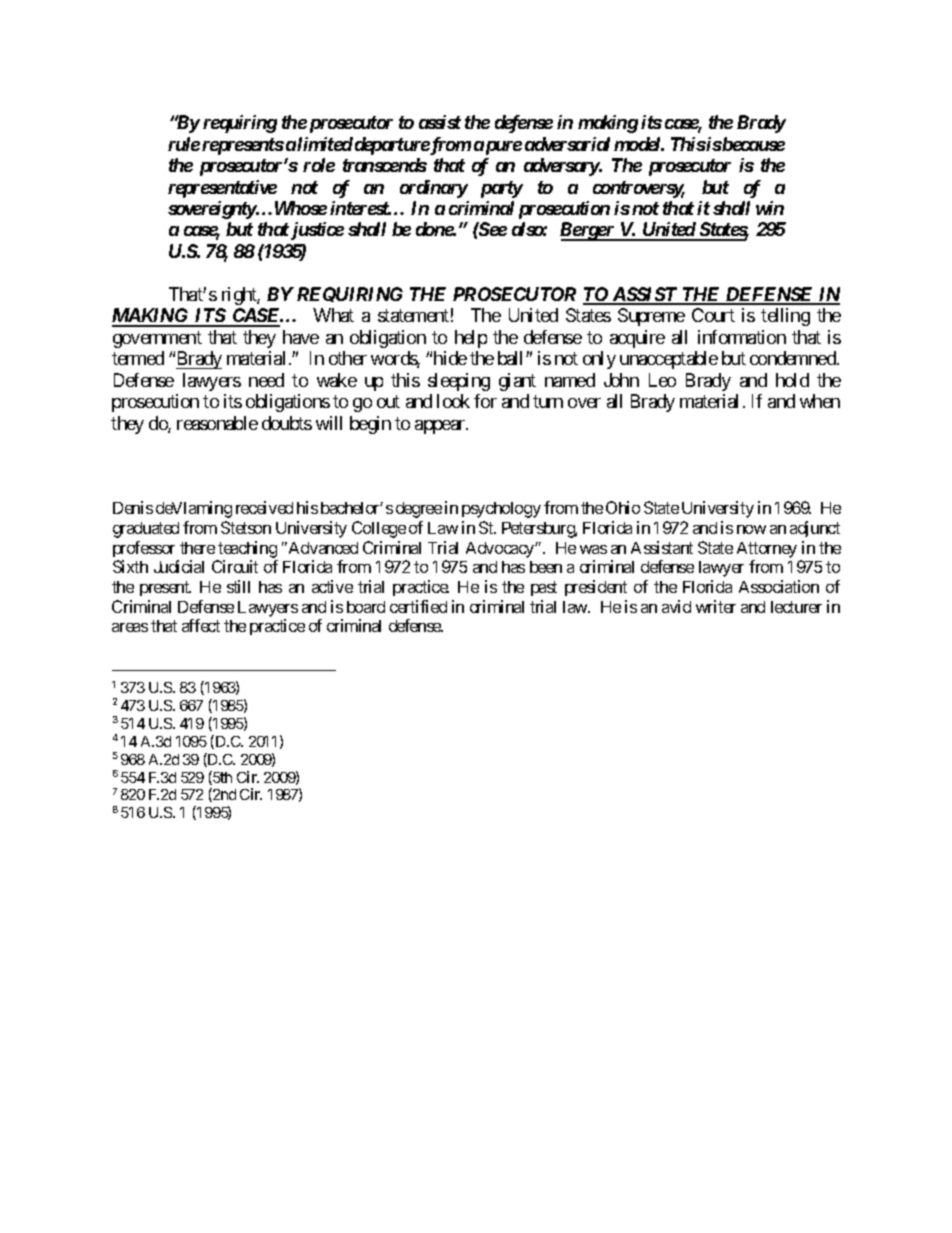 The image size is (952, 1233). I want to click on hold, so click(792, 380).
